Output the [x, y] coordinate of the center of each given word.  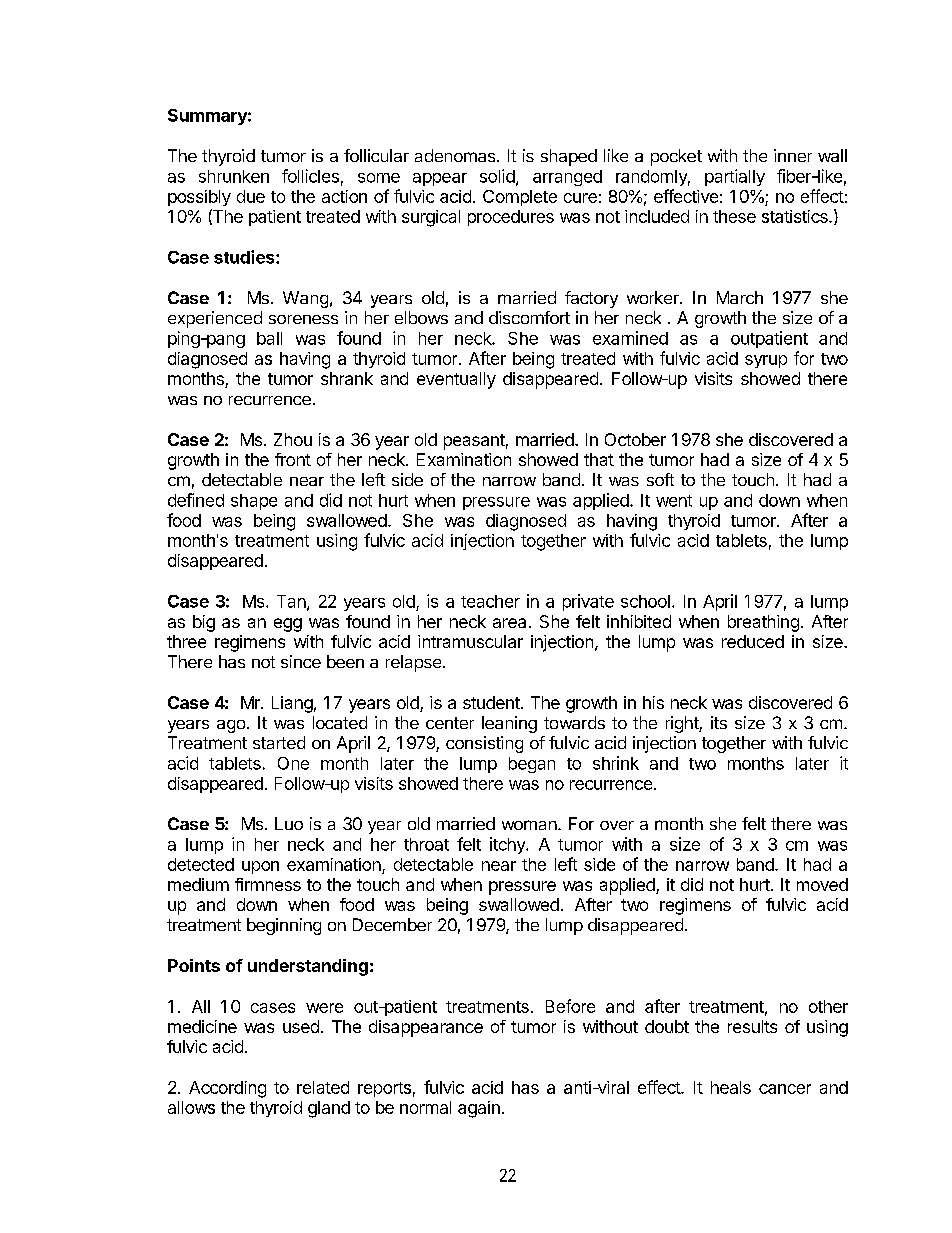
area [509, 623]
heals [731, 1087]
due [251, 196]
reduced [753, 641]
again [479, 1109]
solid [498, 177]
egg [288, 625]
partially [735, 177]
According [227, 1089]
